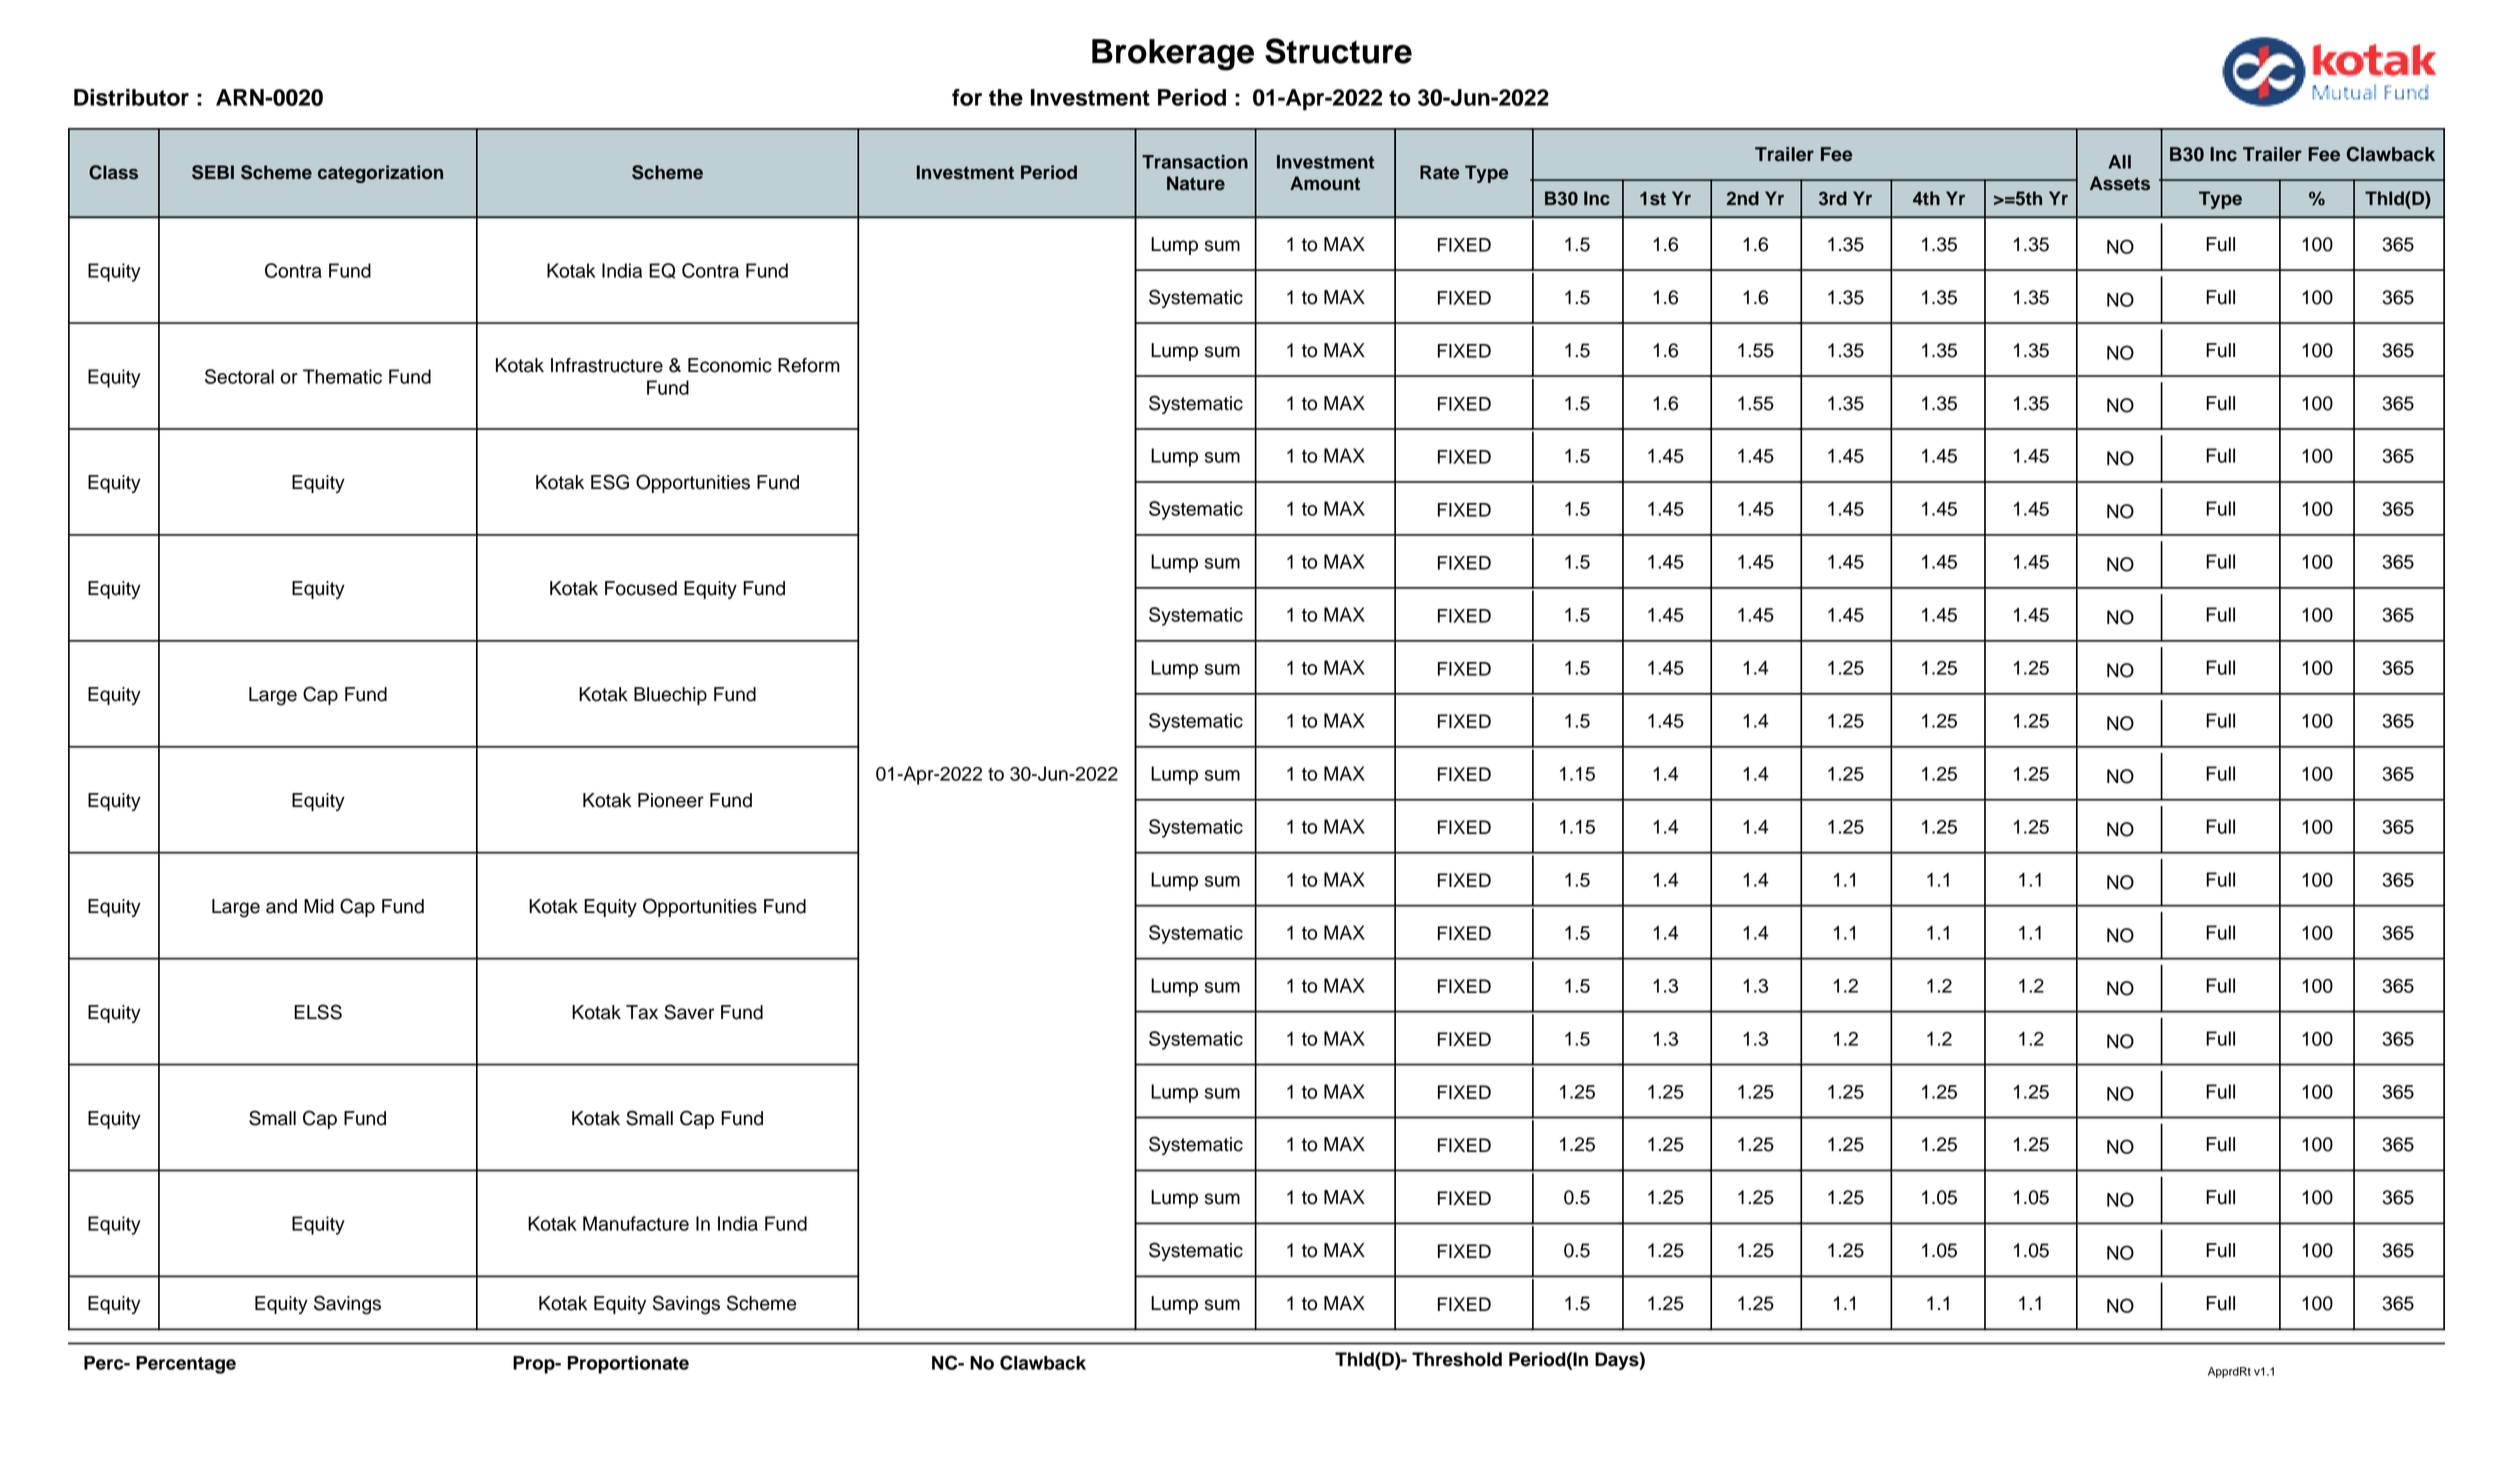 The image size is (2513, 1460). What do you see at coordinates (610, 482) in the page?
I see `ESG` at bounding box center [610, 482].
